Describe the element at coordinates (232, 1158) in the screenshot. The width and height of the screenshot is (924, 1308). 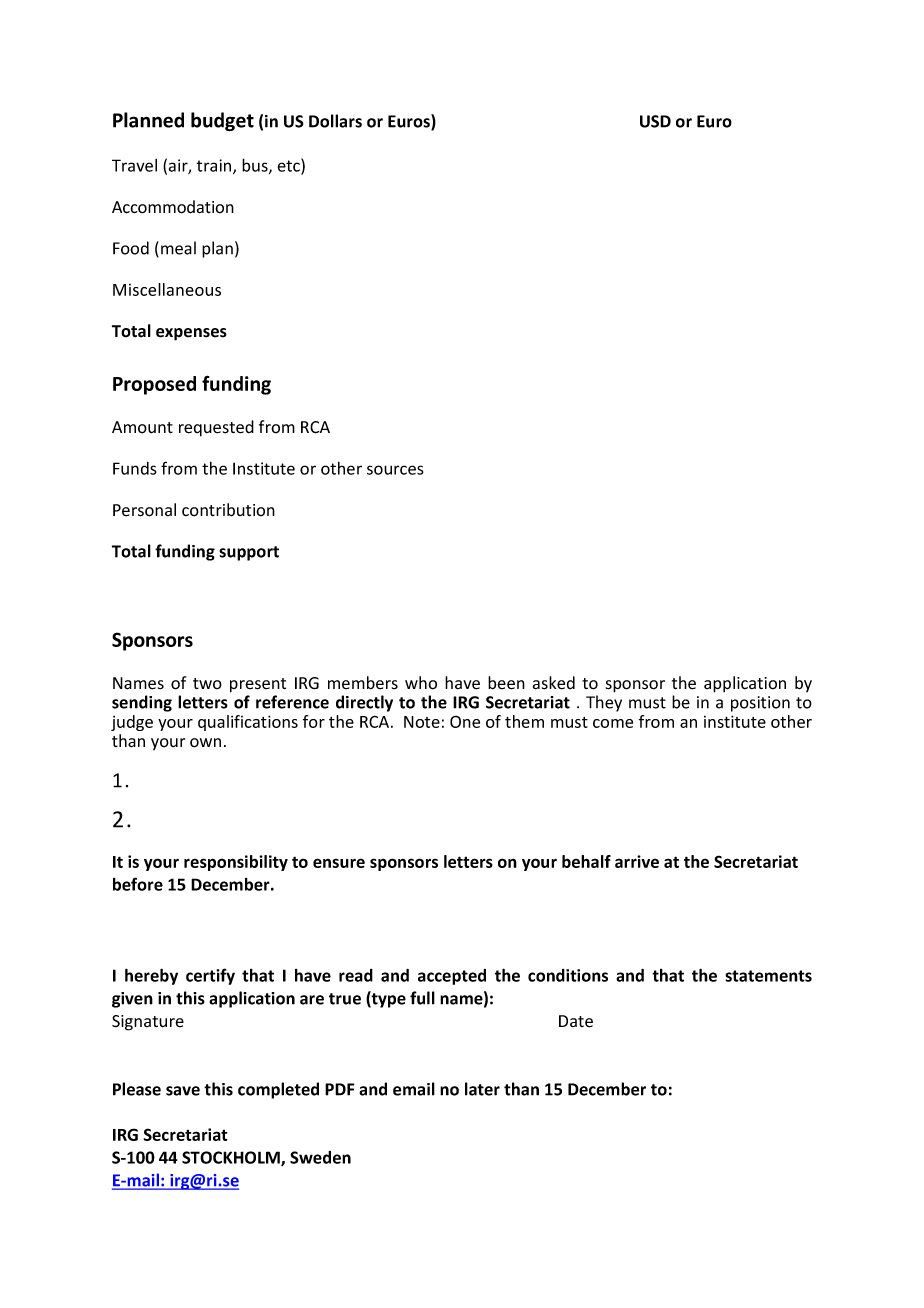
I see `STOCKHOLM` at that location.
